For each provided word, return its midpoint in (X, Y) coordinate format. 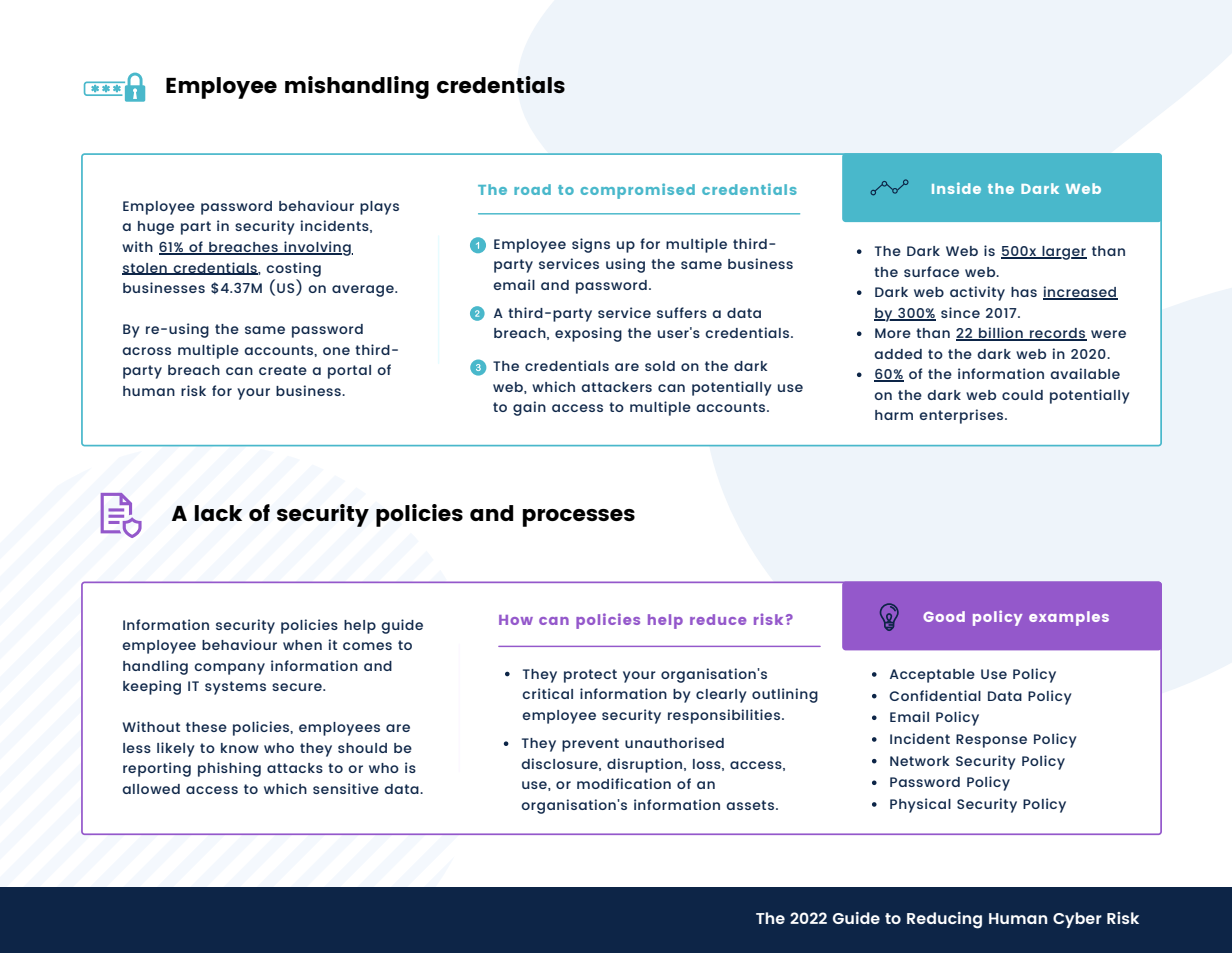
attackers (616, 387)
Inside (956, 188)
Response (991, 741)
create (283, 370)
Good (944, 616)
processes (579, 518)
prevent (590, 745)
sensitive (346, 788)
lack (218, 513)
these (206, 727)
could (1022, 395)
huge (156, 228)
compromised (637, 191)
